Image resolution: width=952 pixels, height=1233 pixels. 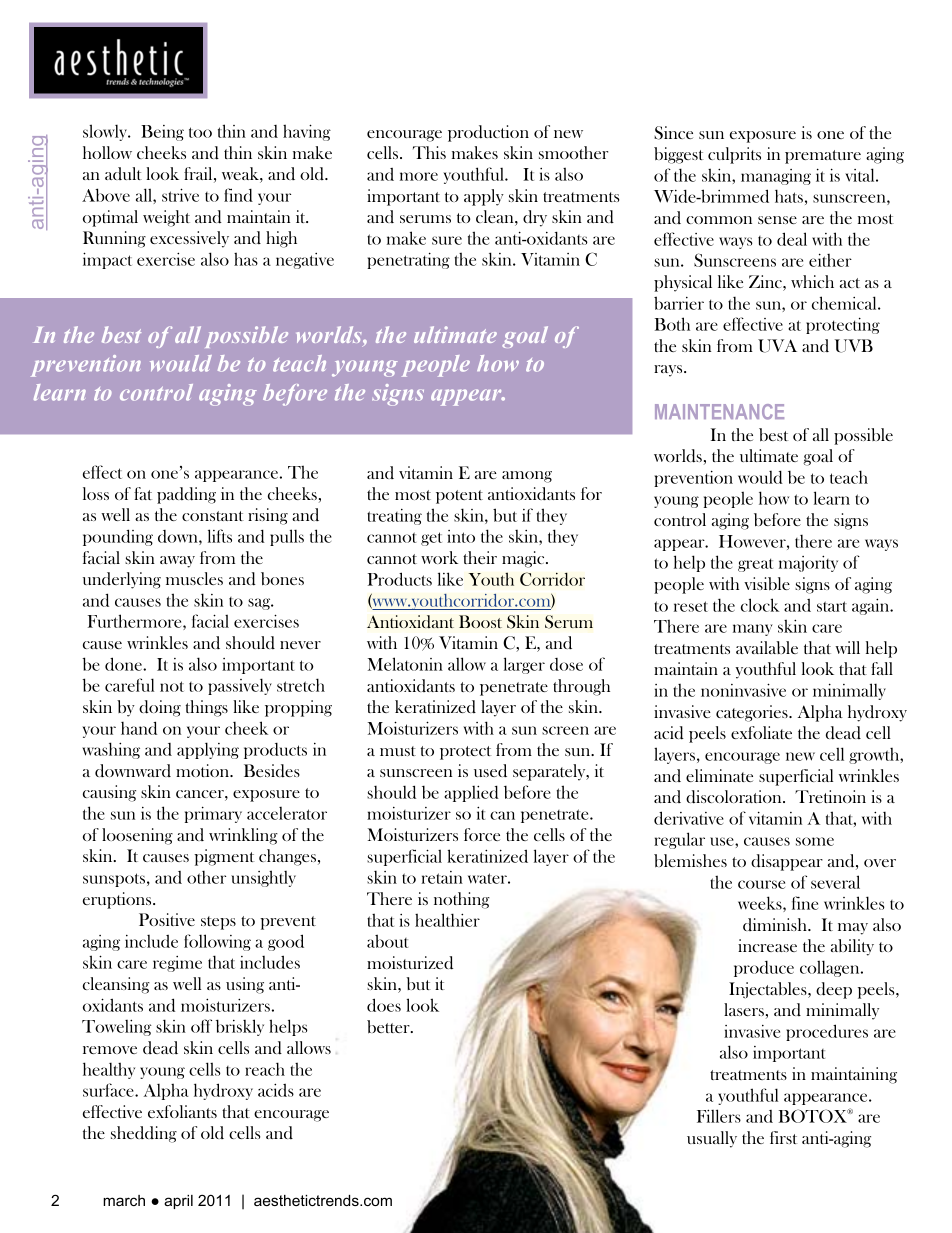 I want to click on premature, so click(x=823, y=157).
